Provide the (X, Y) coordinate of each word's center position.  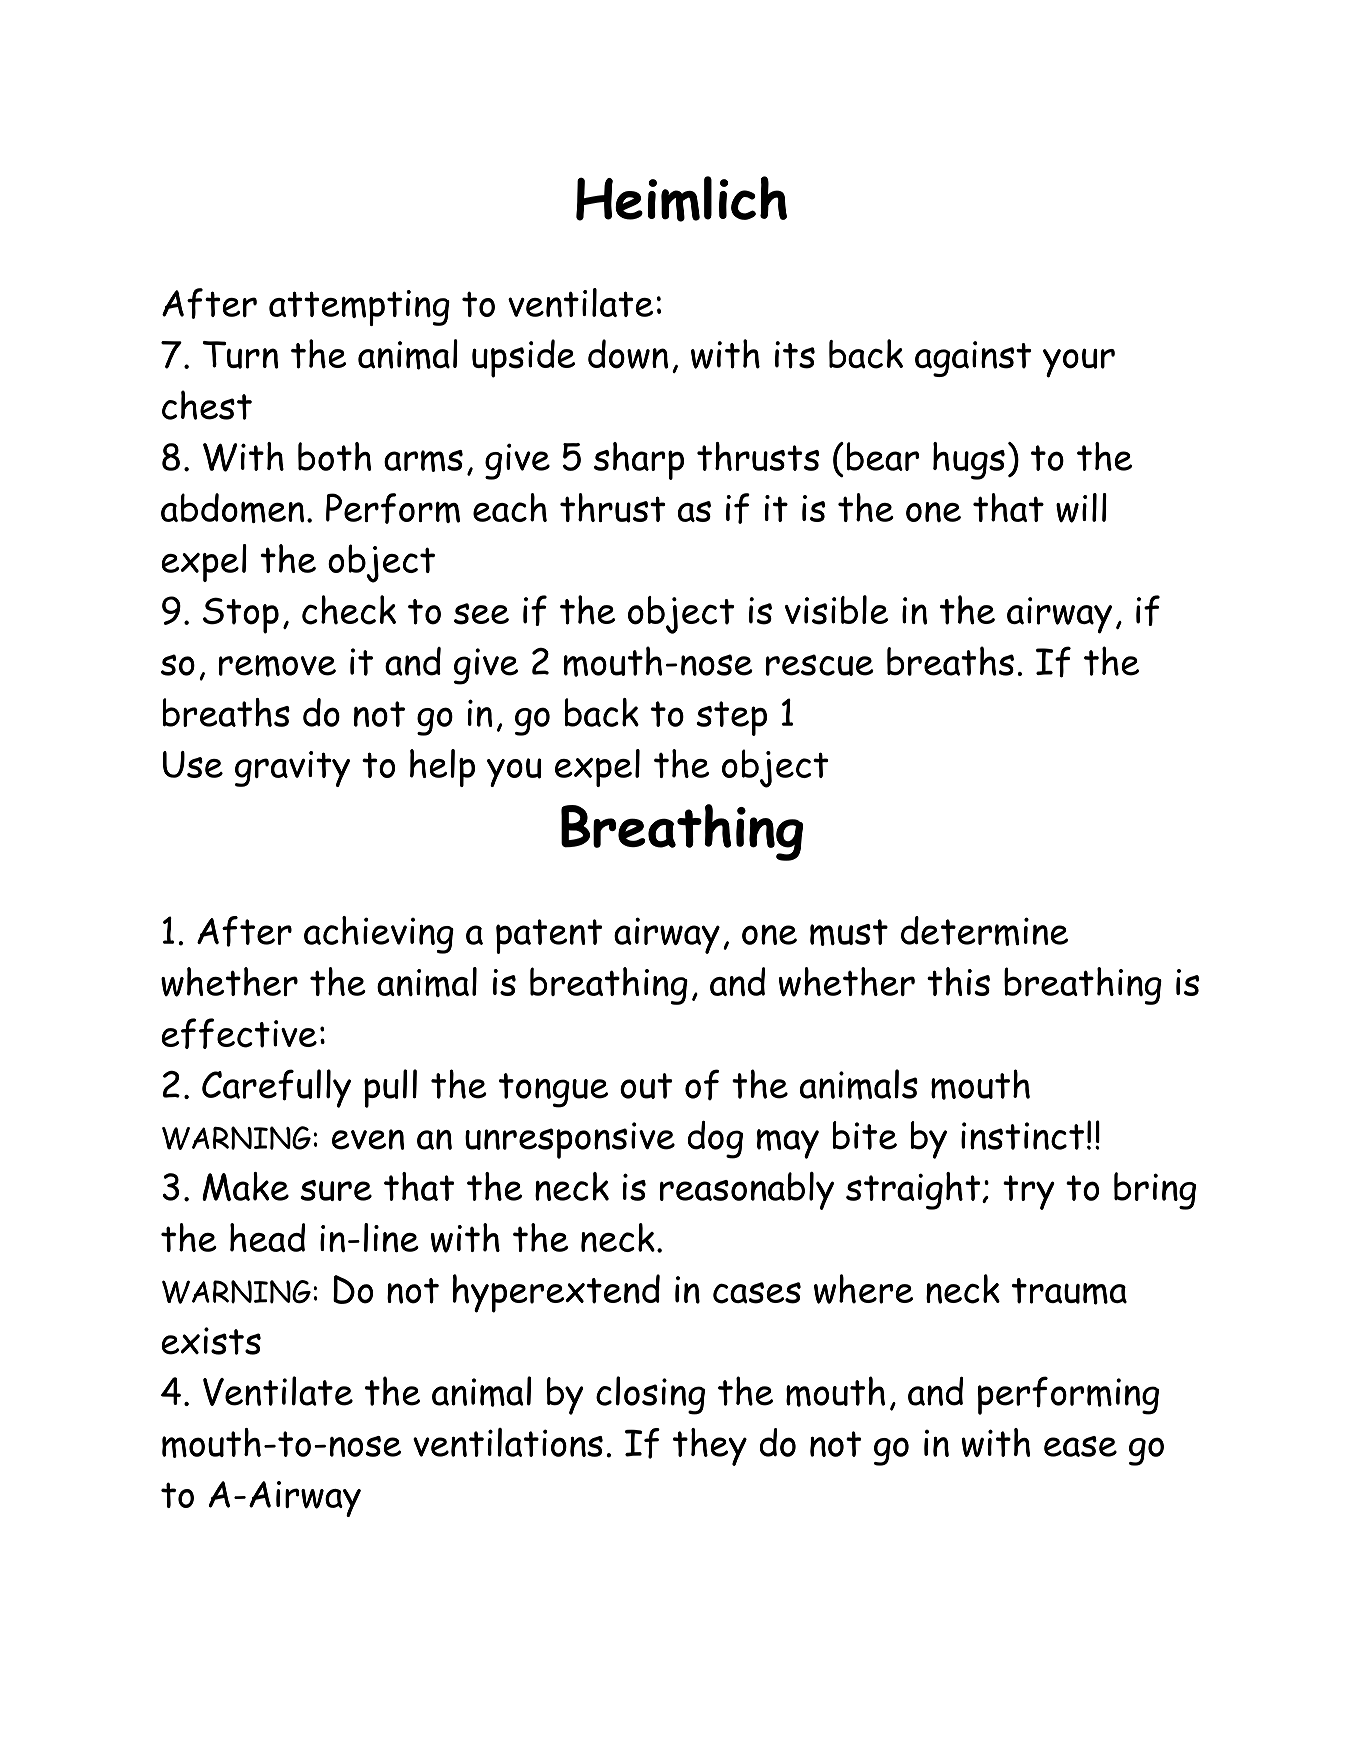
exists (211, 1341)
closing (650, 1395)
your (1079, 363)
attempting (359, 308)
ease (1080, 1446)
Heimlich (681, 199)
